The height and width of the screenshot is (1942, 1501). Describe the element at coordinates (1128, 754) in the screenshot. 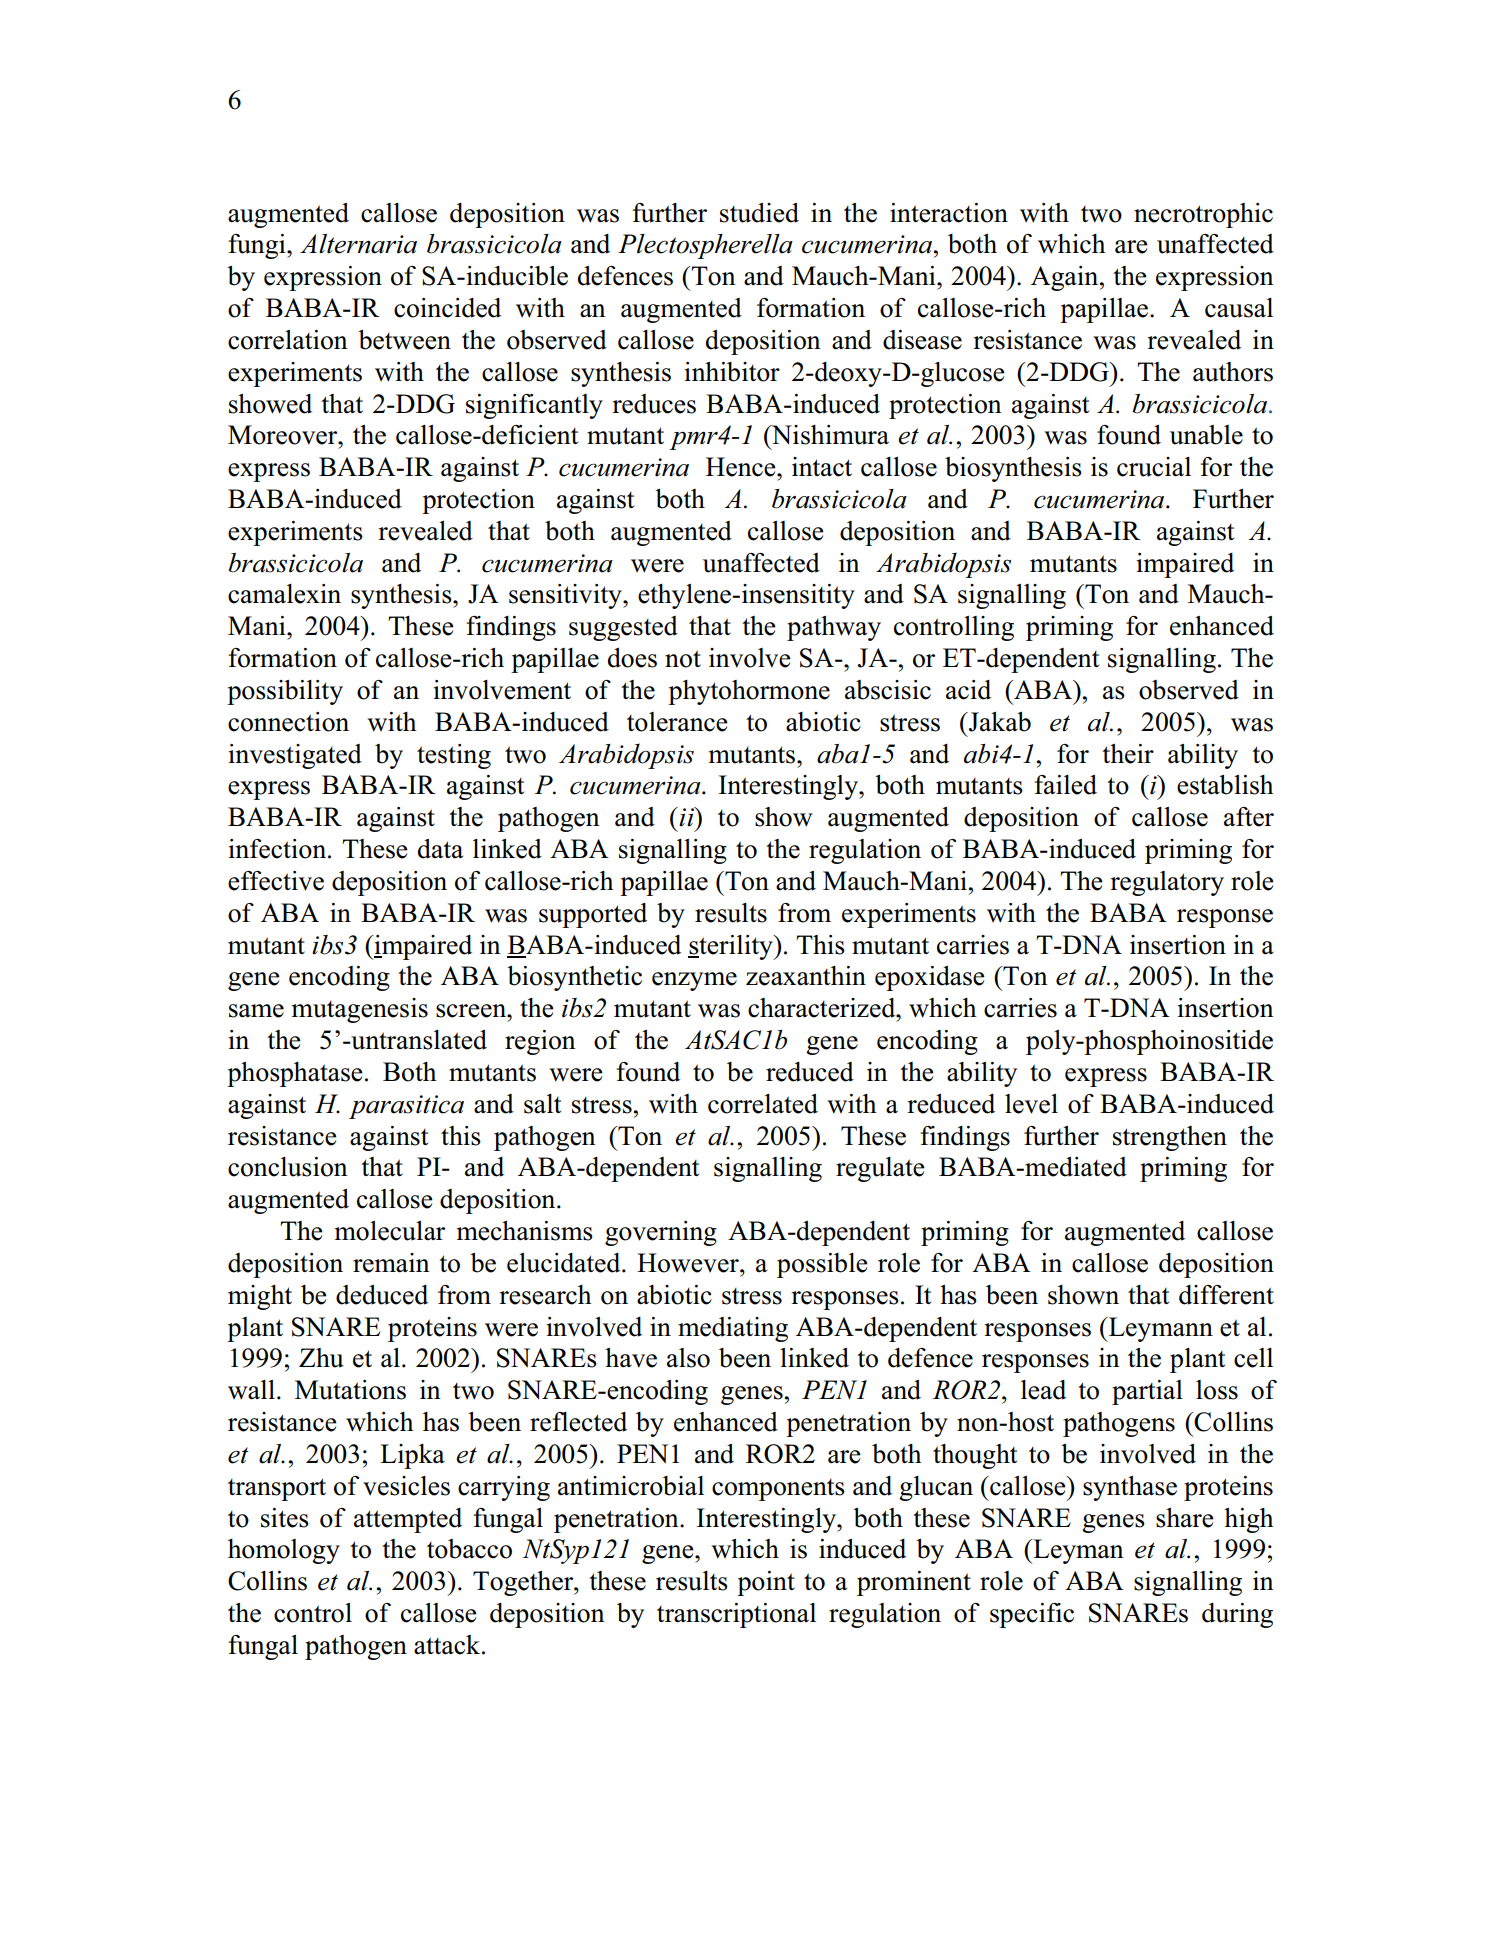

I see `their` at that location.
